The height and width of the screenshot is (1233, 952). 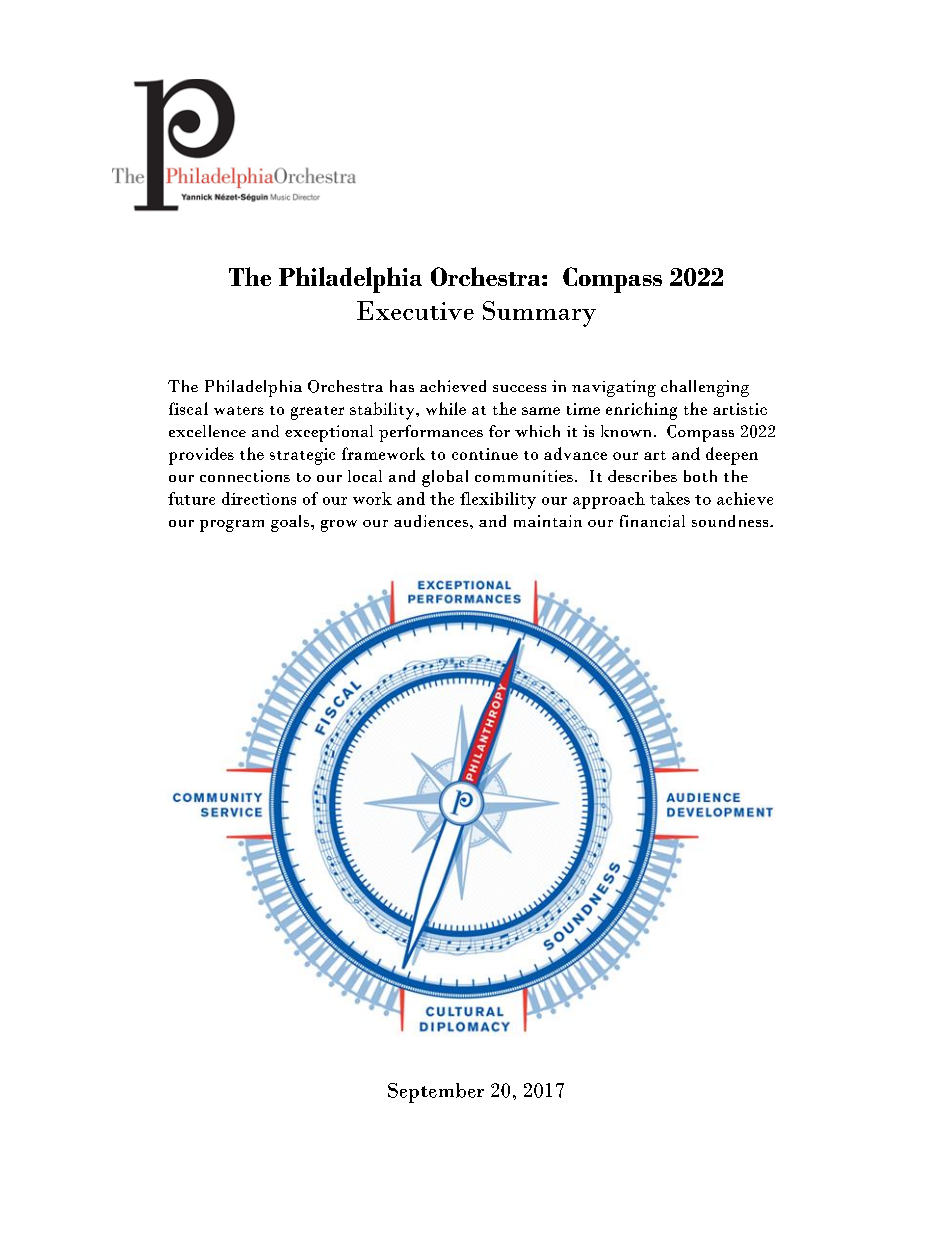 What do you see at coordinates (291, 523) in the screenshot?
I see `goals` at bounding box center [291, 523].
